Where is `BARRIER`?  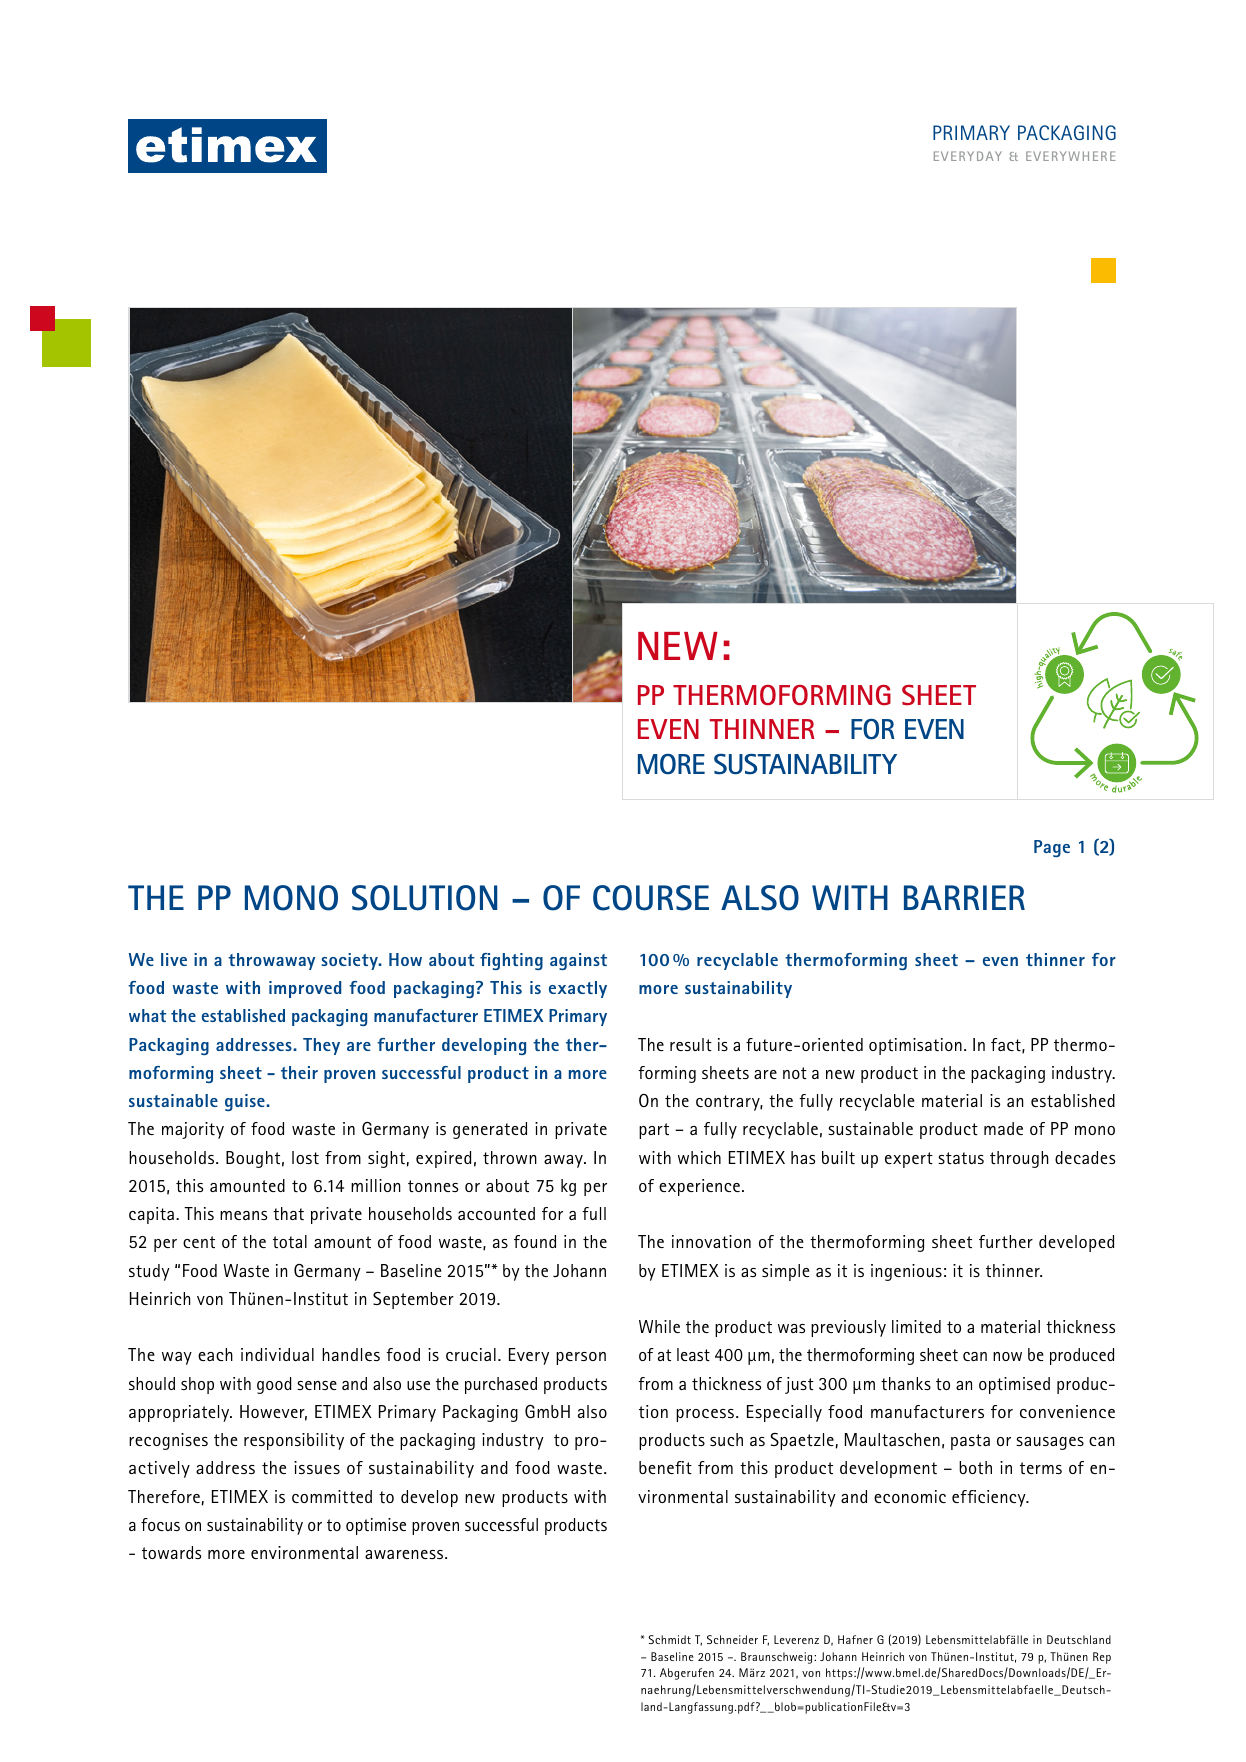
BARRIER is located at coordinates (964, 897).
